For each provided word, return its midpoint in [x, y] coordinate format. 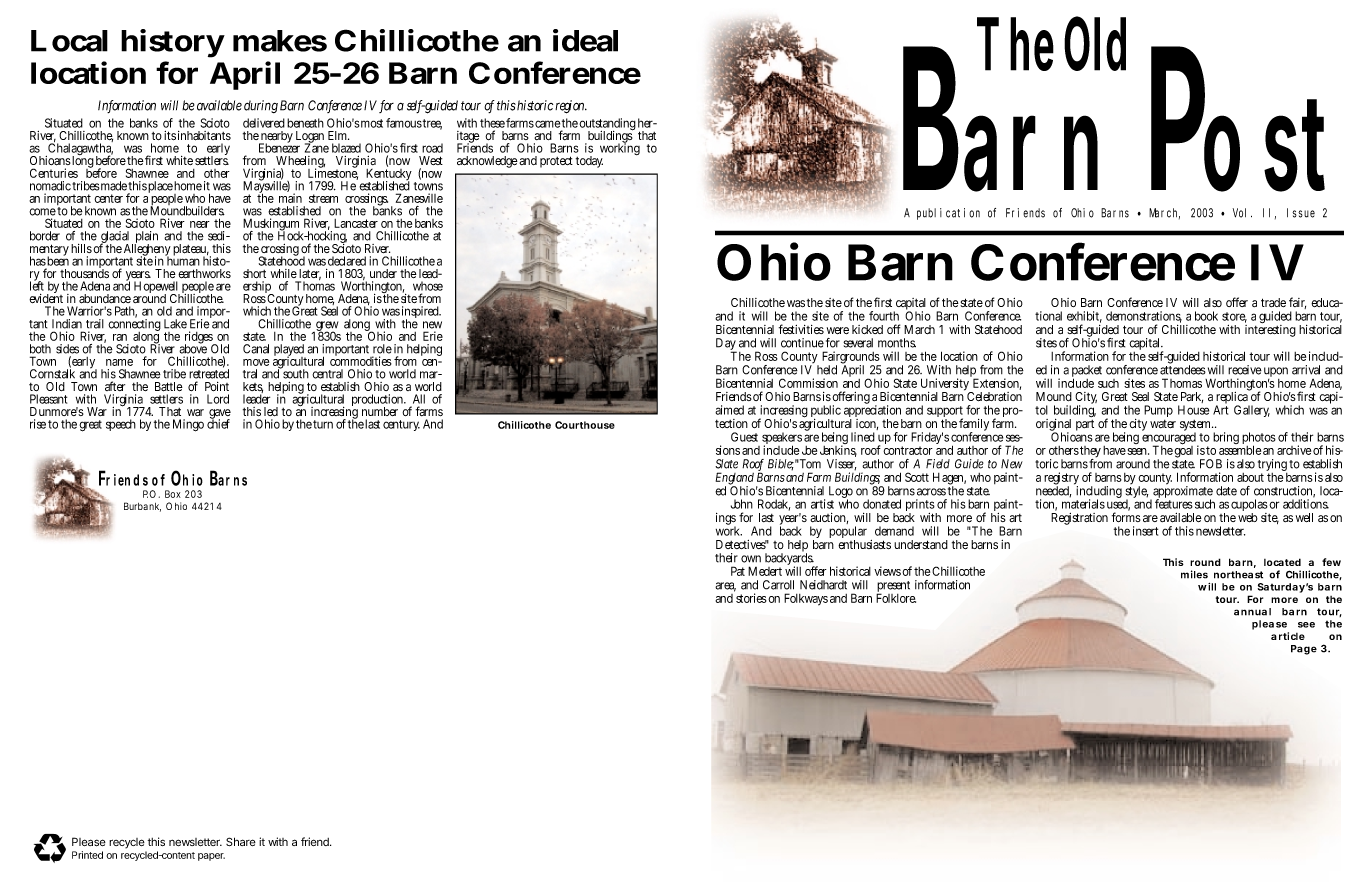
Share [241, 841]
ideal [585, 40]
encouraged [1170, 438]
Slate [726, 464]
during [261, 106]
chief [218, 423]
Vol [1242, 213]
